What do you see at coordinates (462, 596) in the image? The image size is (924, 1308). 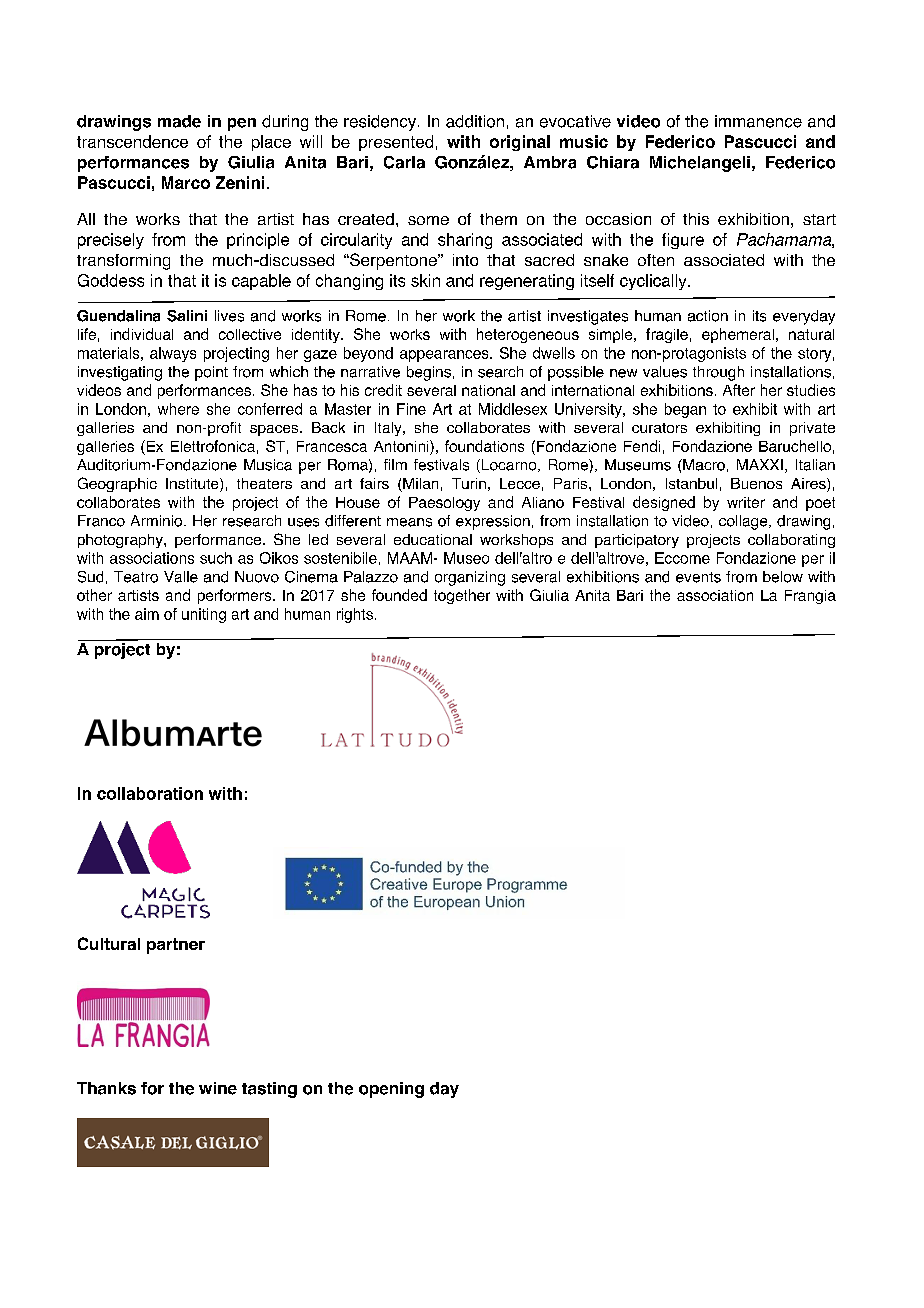 I see `together` at bounding box center [462, 596].
